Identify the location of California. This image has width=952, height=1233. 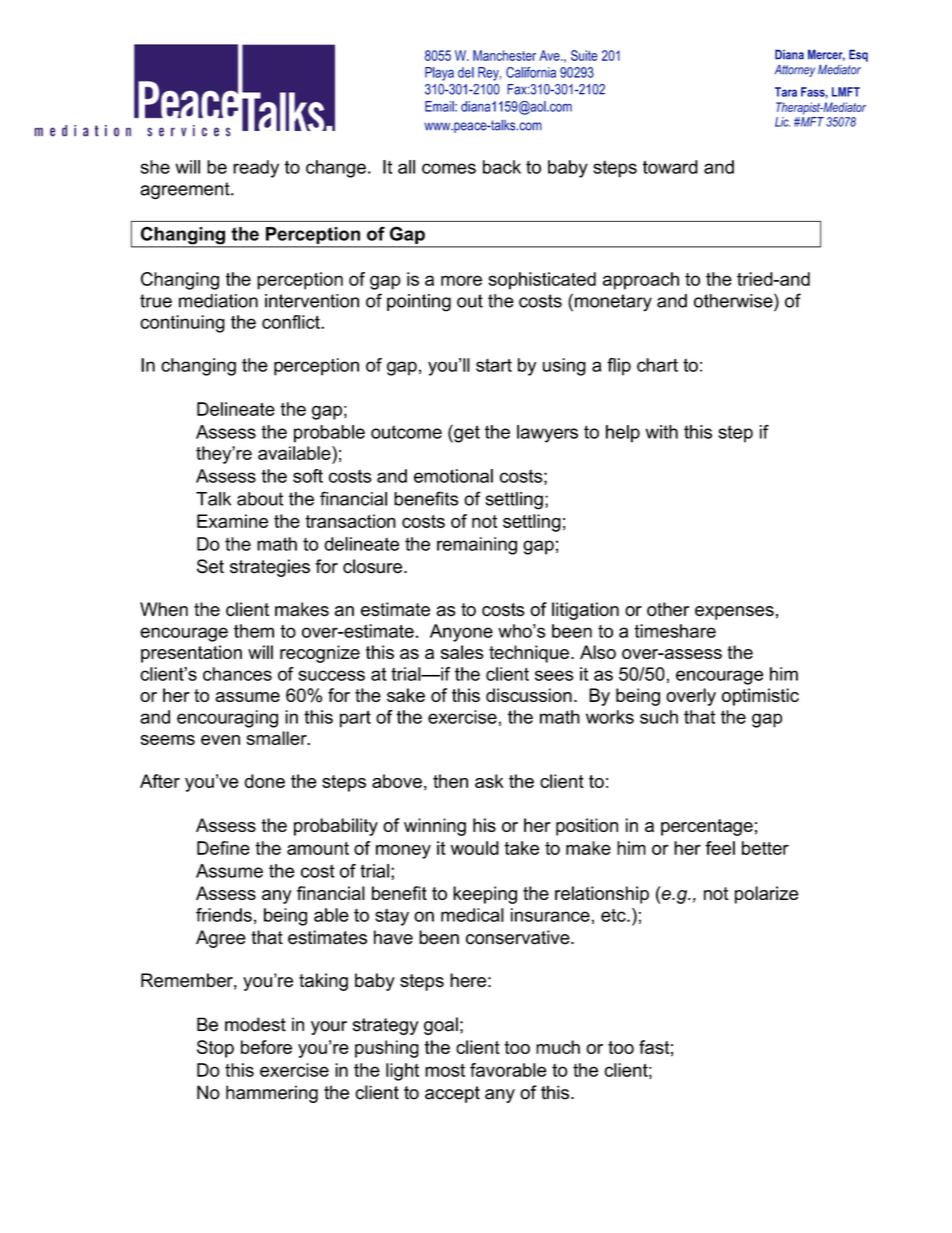
(531, 72).
